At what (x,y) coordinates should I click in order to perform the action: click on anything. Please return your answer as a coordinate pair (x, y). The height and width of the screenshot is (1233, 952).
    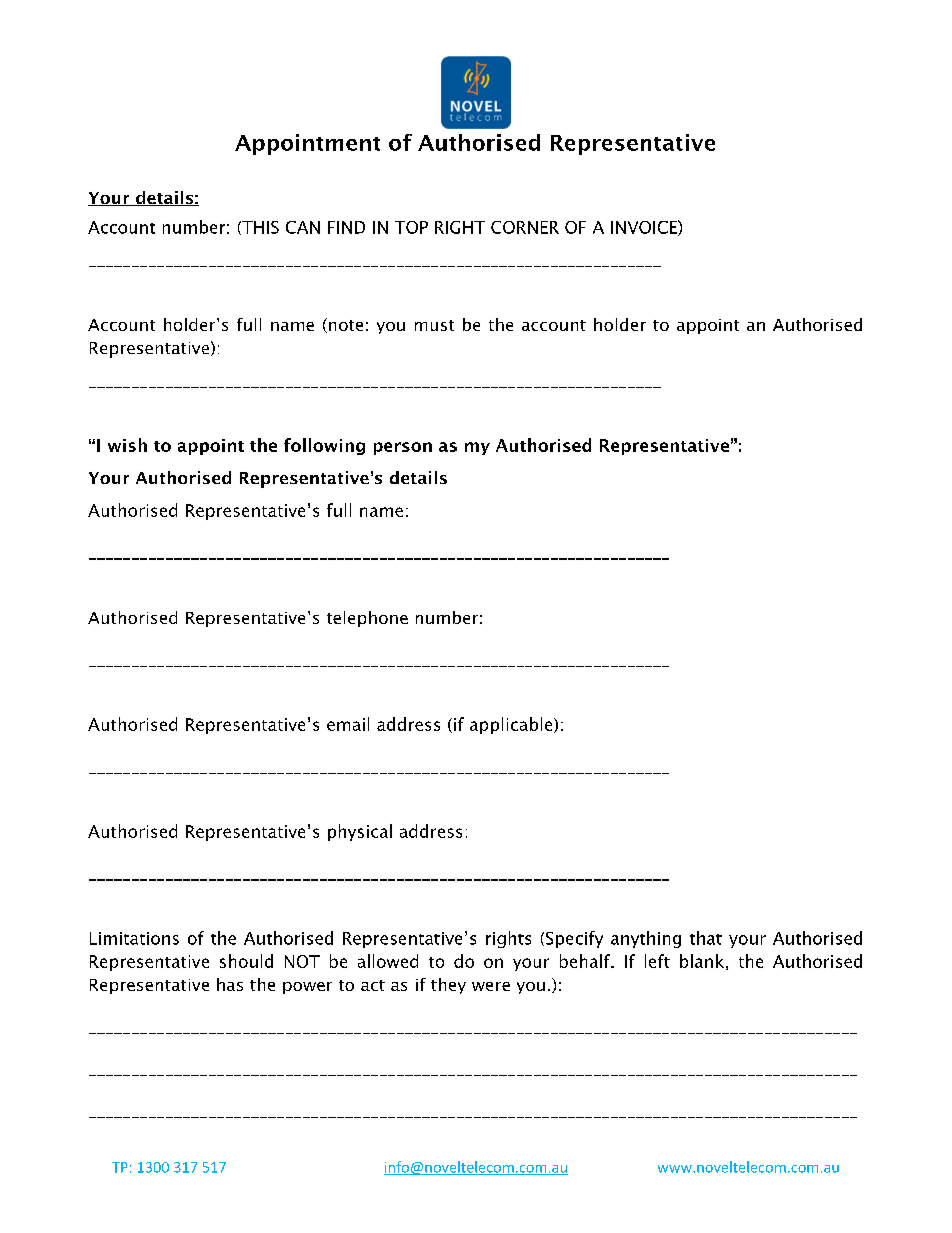
    Looking at the image, I should click on (646, 939).
